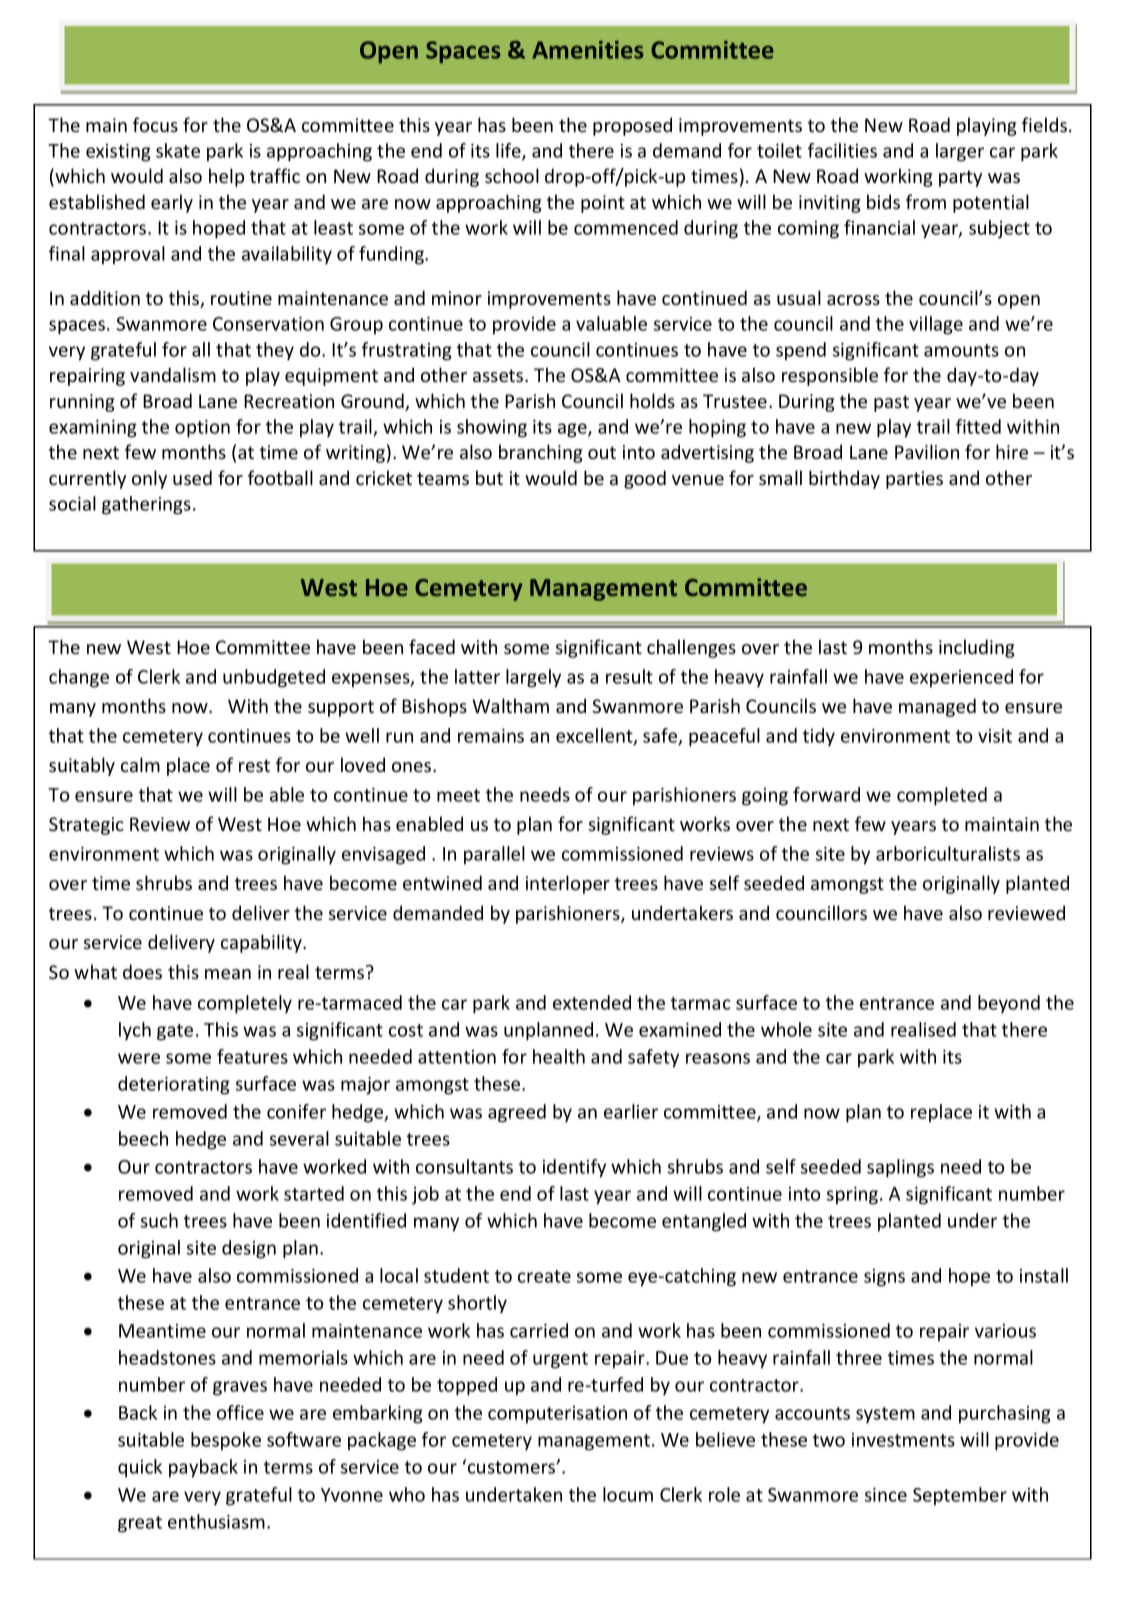 The height and width of the screenshot is (1610, 1138). What do you see at coordinates (1009, 1004) in the screenshot?
I see `beyond` at bounding box center [1009, 1004].
